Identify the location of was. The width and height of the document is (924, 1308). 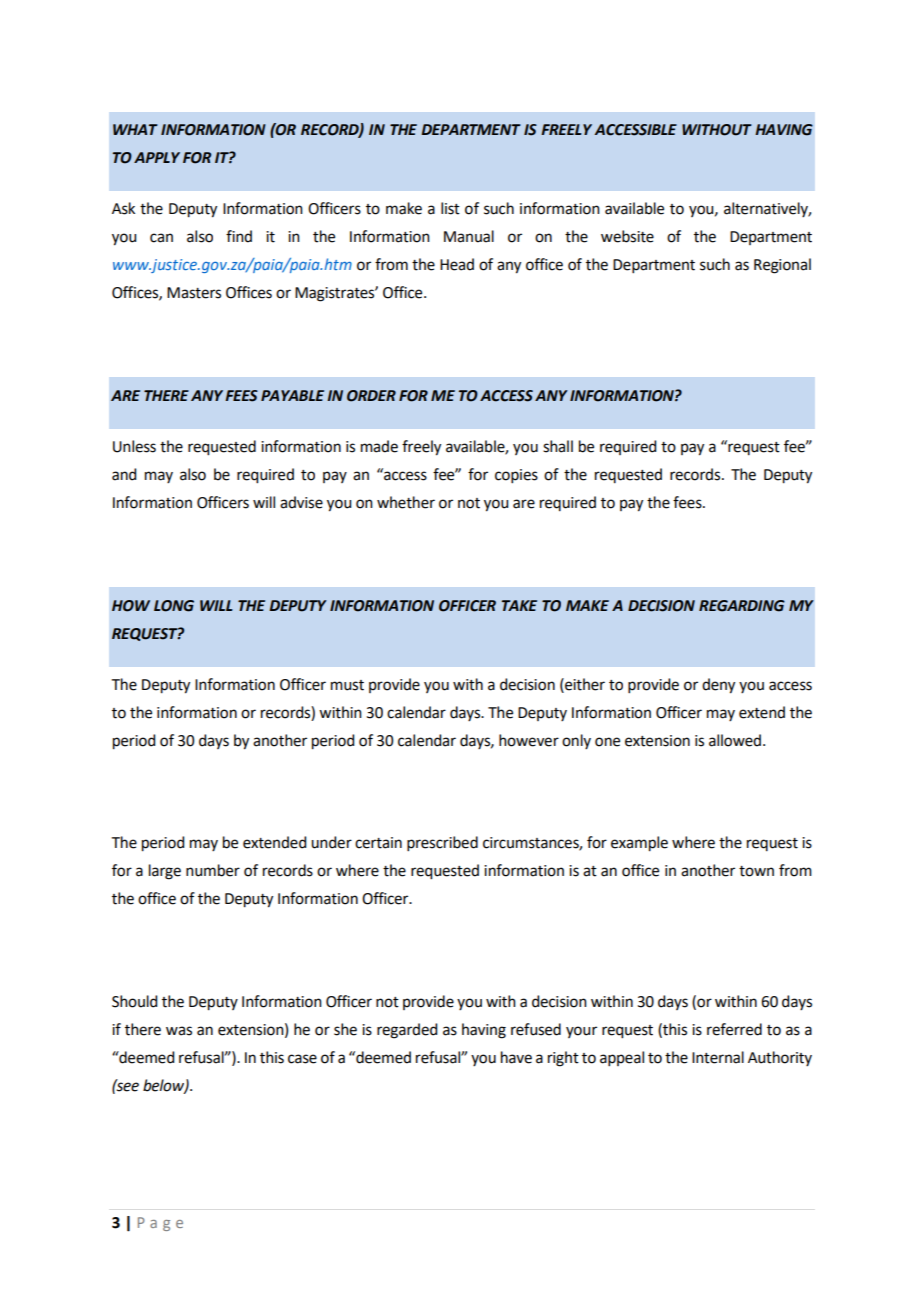
(179, 1031).
